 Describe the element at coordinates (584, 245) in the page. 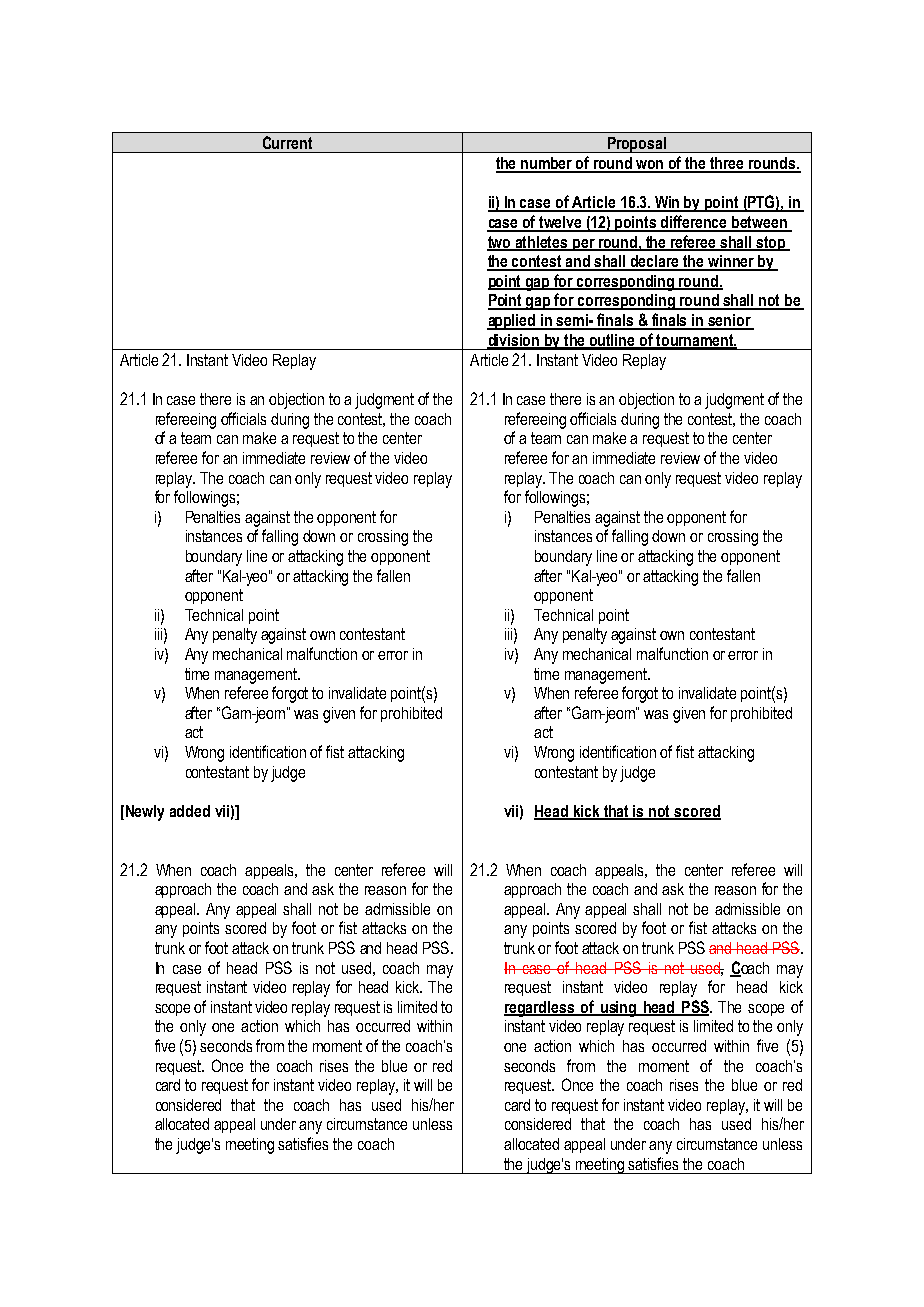

I see `per` at that location.
